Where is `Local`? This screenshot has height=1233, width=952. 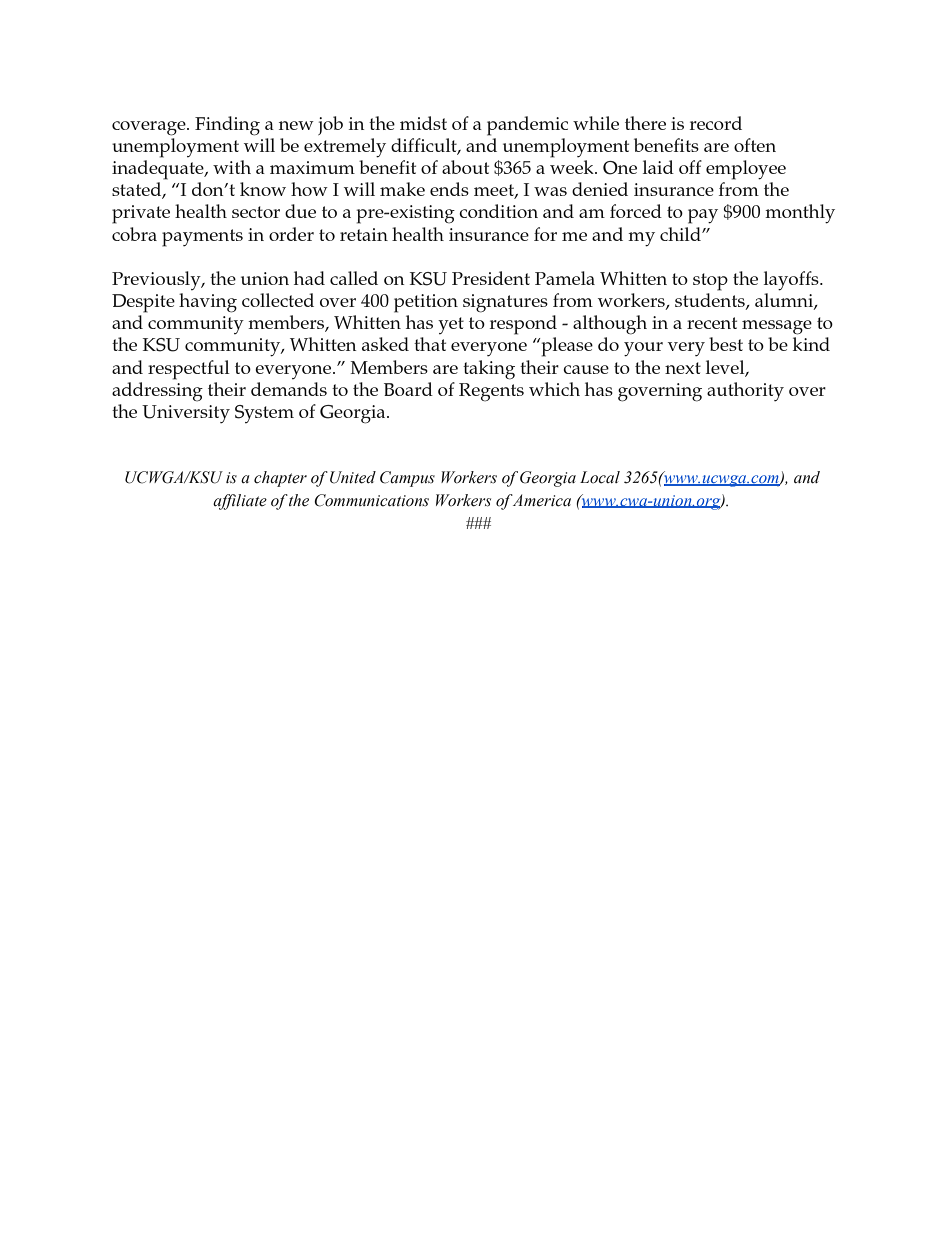
Local is located at coordinates (600, 477).
